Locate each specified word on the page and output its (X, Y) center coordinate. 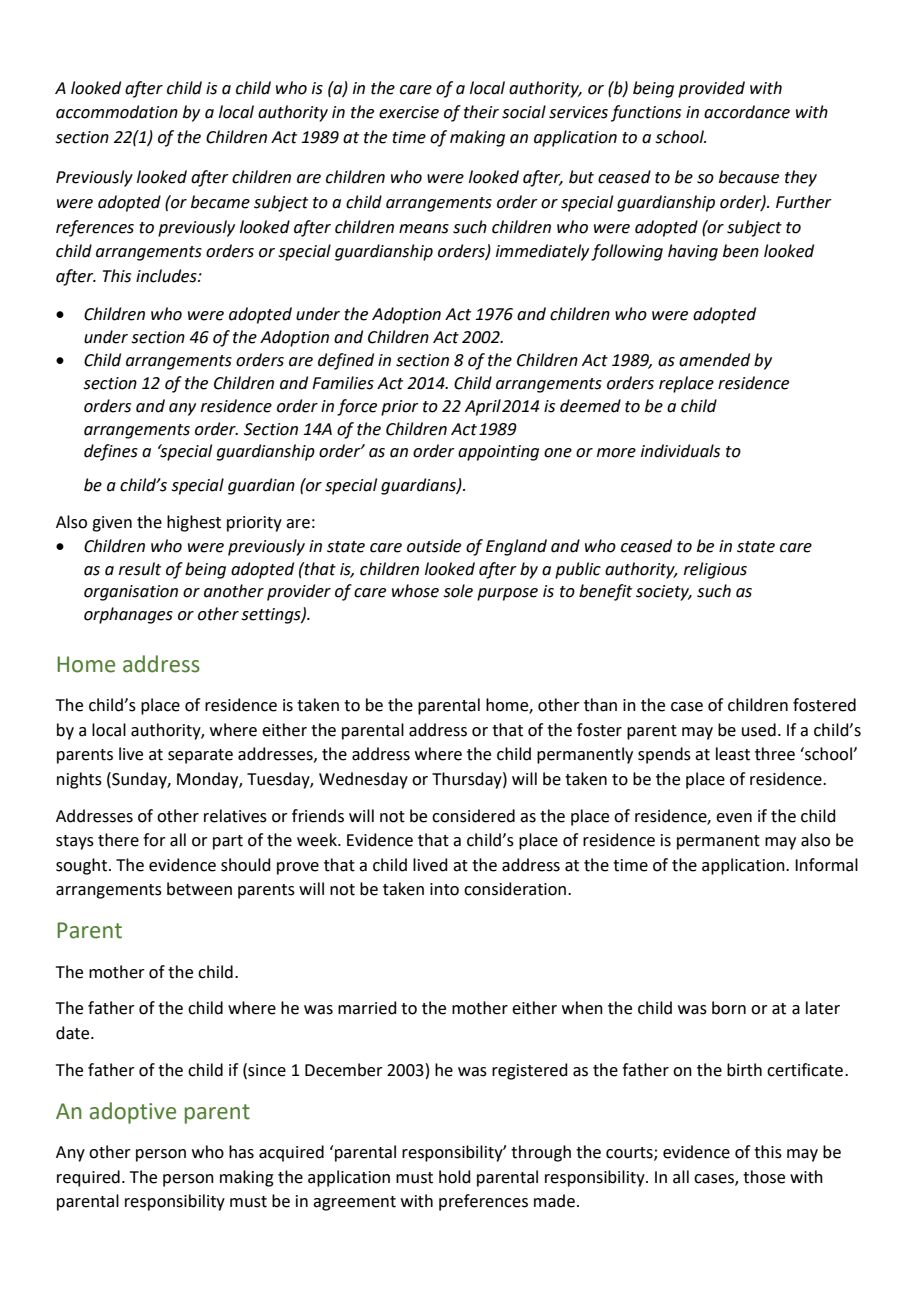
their (481, 112)
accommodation (117, 112)
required (88, 1178)
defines (111, 452)
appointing (498, 453)
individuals (680, 451)
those (764, 1177)
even (734, 818)
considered (473, 816)
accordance (747, 112)
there (118, 840)
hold (455, 1177)
